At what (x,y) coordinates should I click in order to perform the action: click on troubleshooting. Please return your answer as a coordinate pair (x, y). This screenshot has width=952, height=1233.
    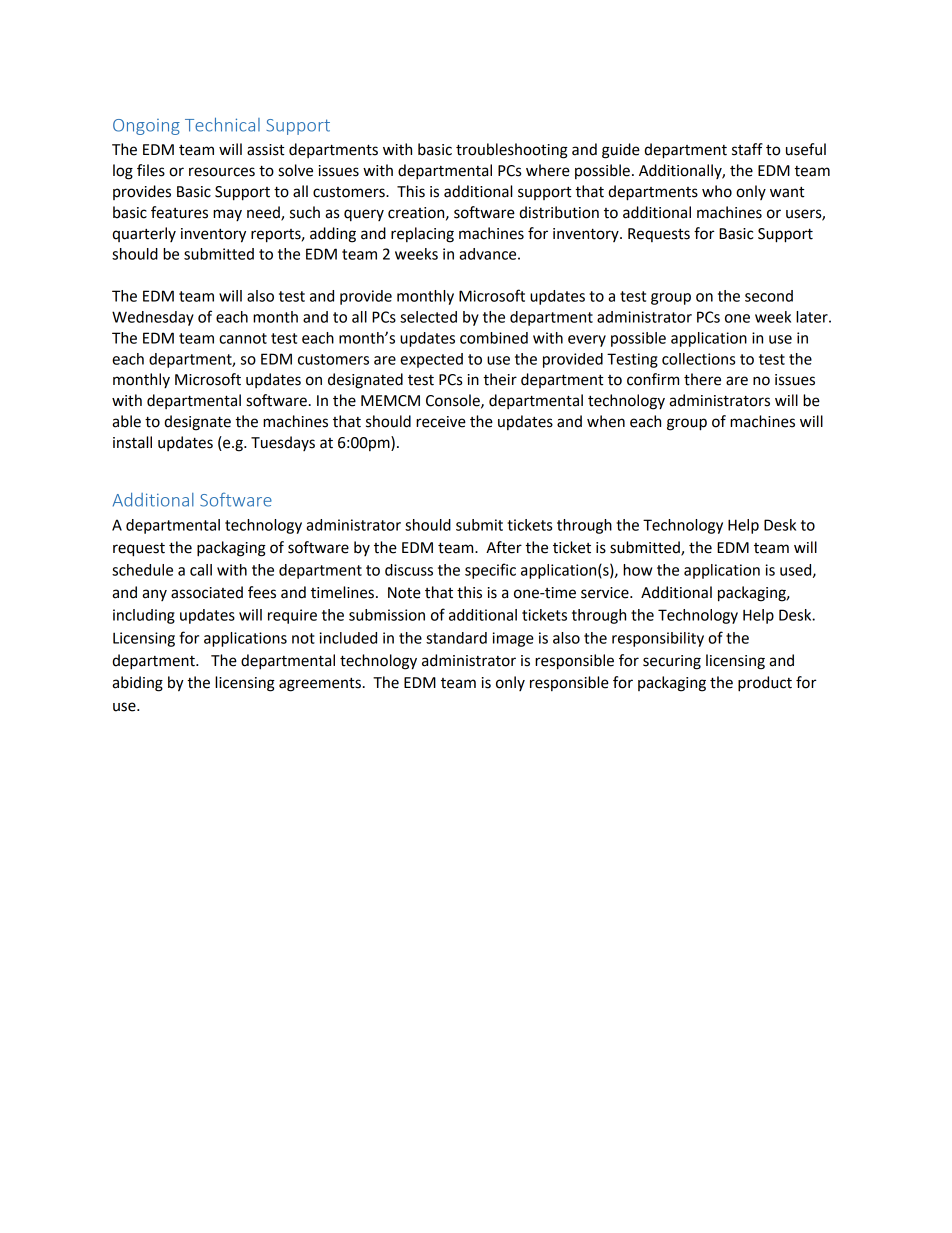
    Looking at the image, I should click on (512, 151).
